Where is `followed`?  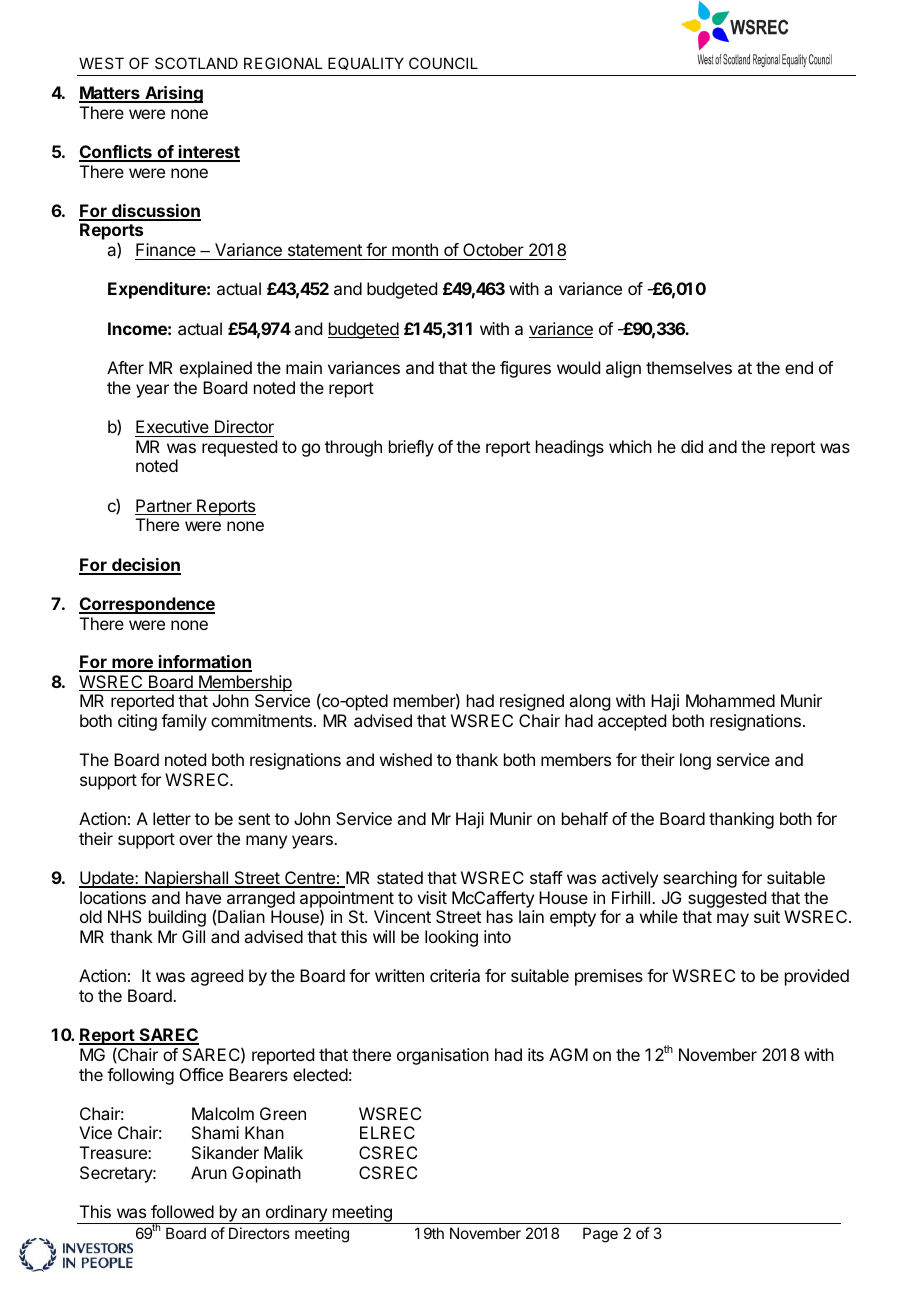 followed is located at coordinates (182, 1211).
